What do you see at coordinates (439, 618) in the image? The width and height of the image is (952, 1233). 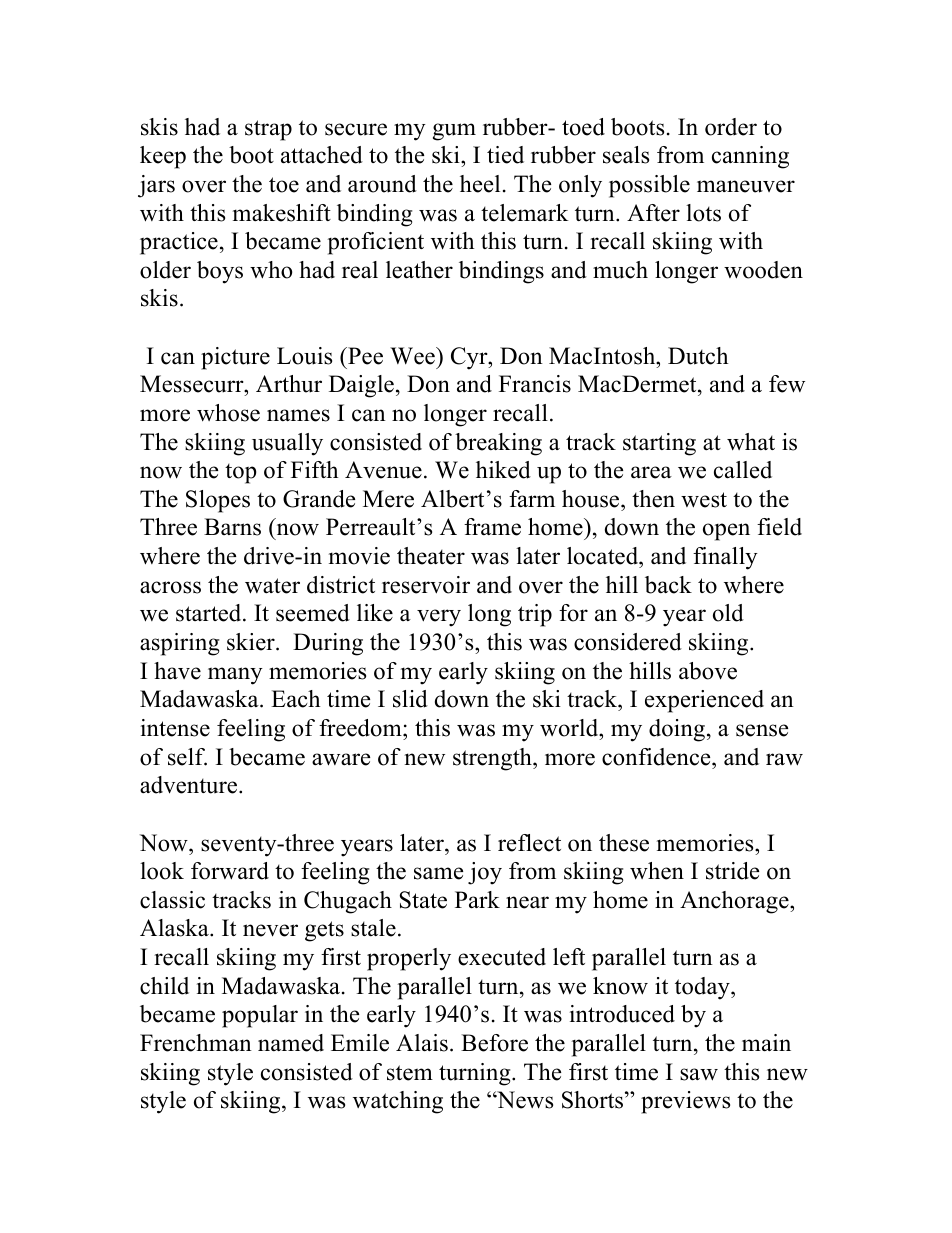 I see `very` at bounding box center [439, 618].
